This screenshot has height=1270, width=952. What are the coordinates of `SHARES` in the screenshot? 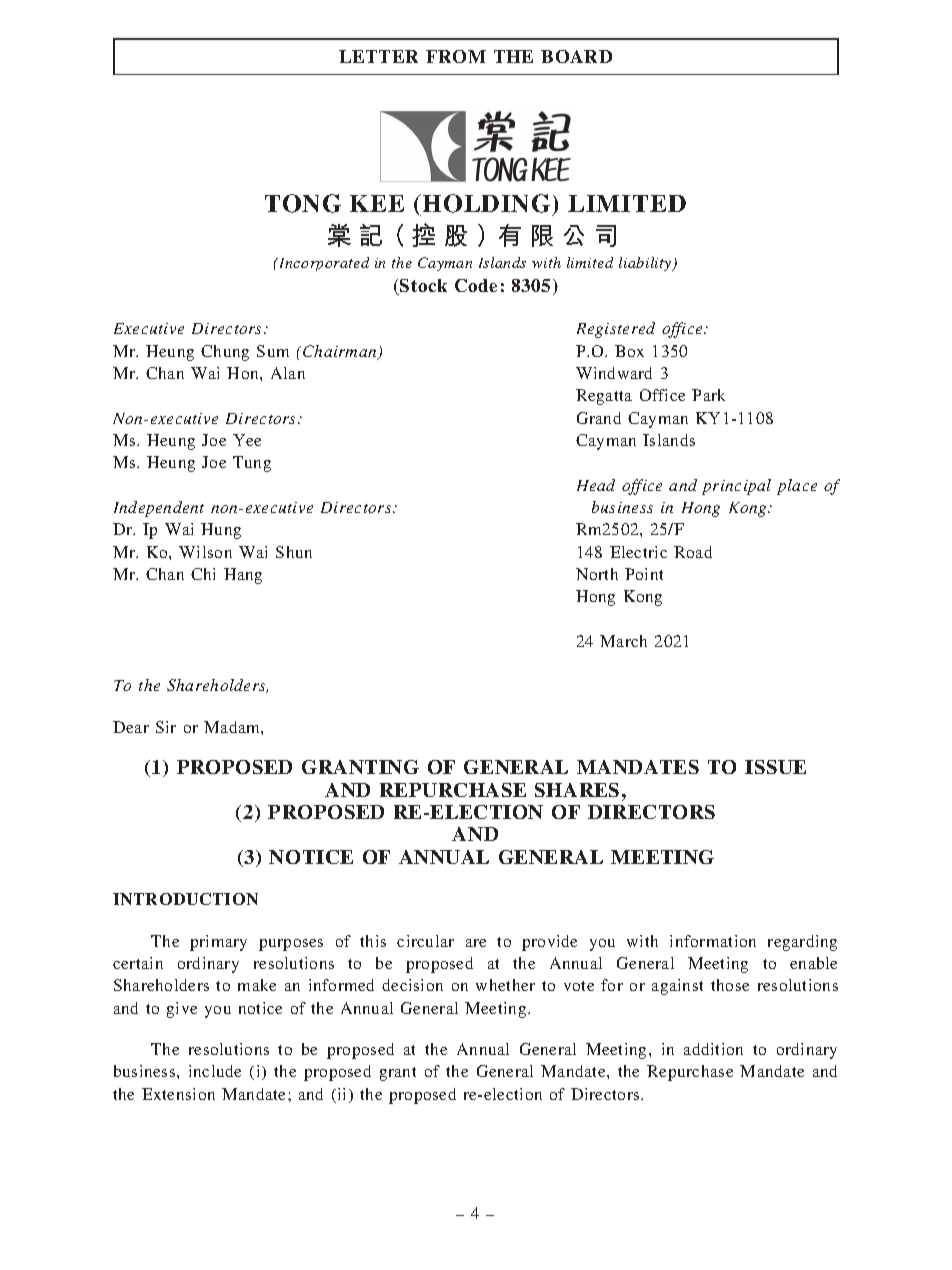 It's located at (577, 790).
